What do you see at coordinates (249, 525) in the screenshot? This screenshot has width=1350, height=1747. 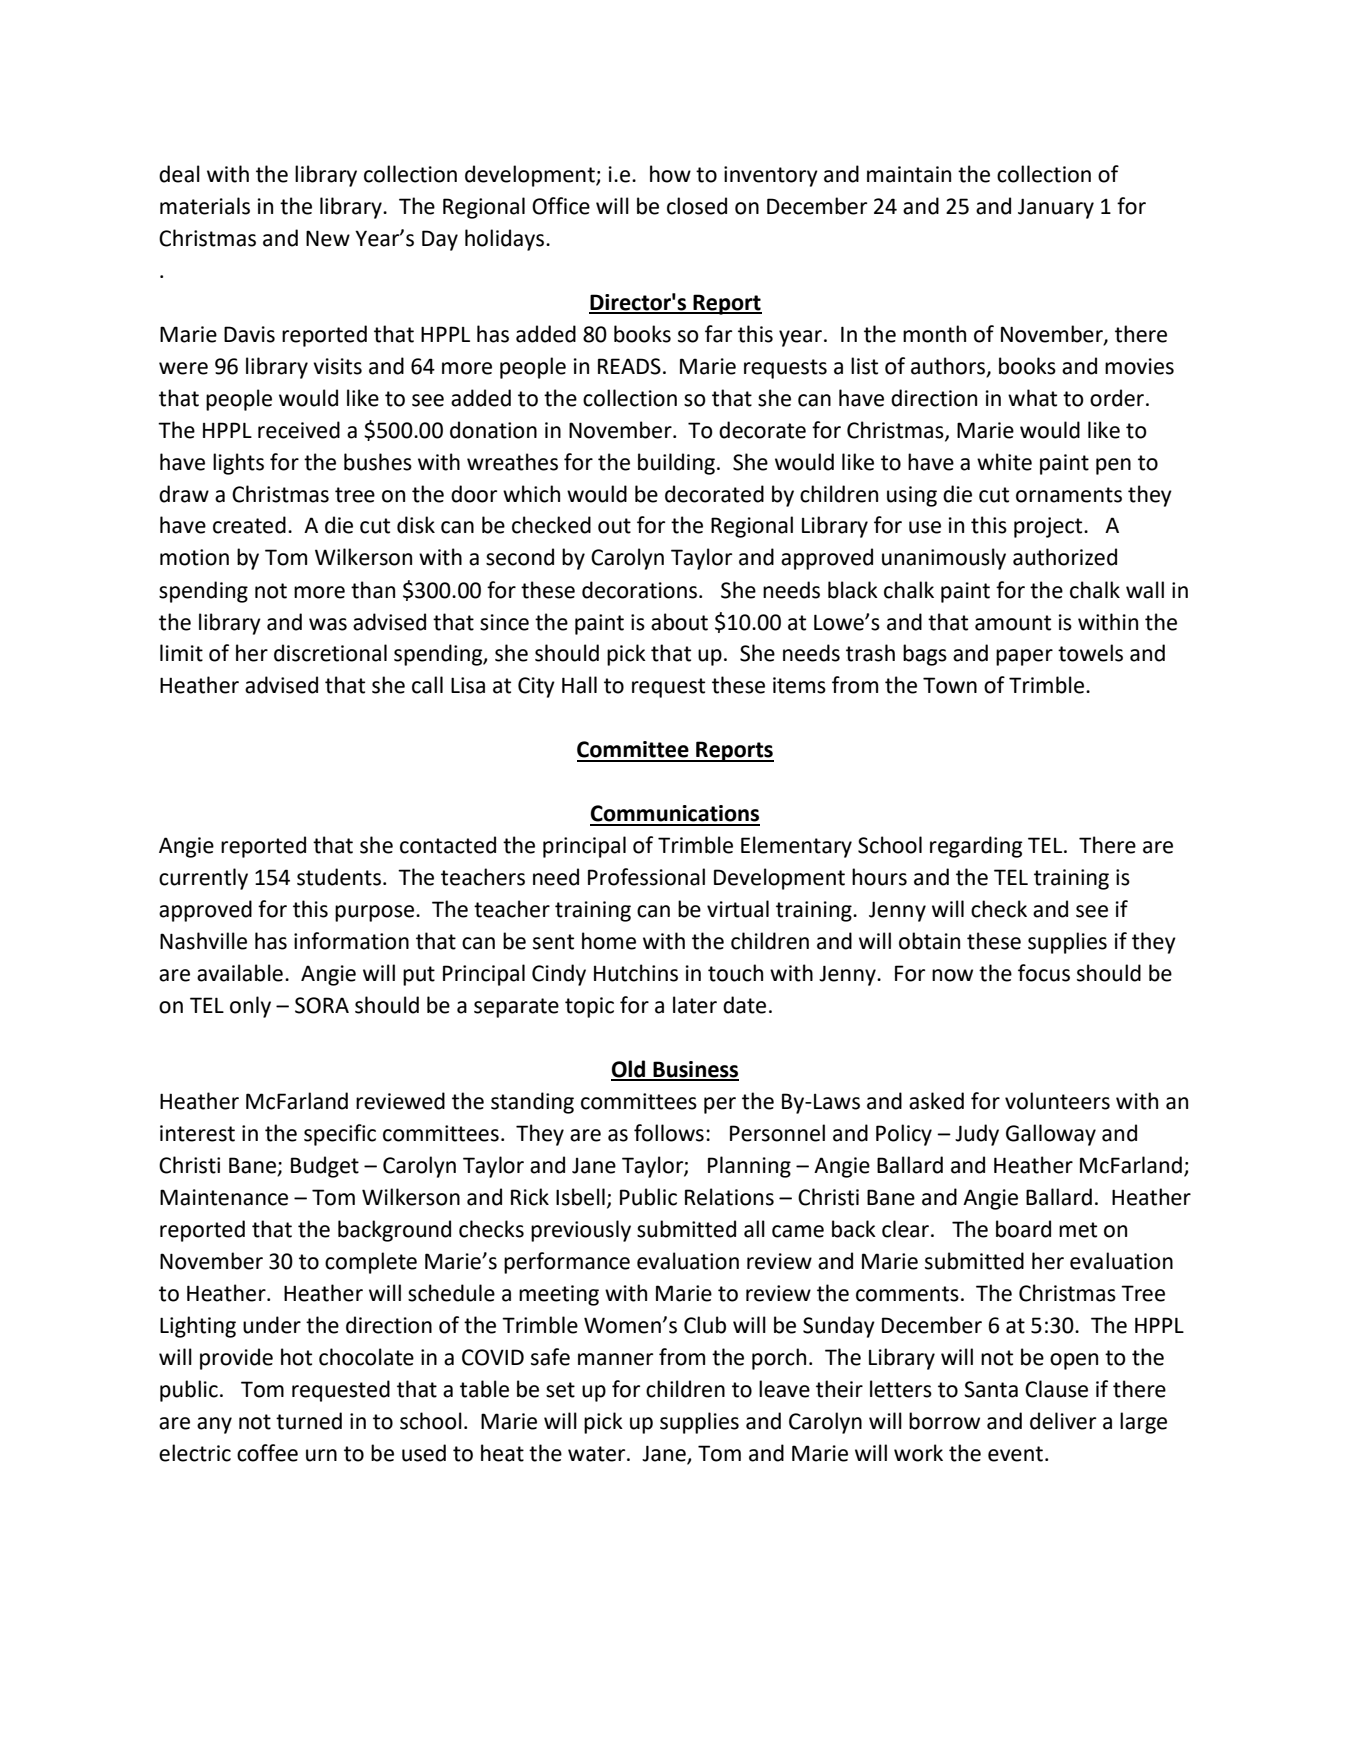 I see `created` at bounding box center [249, 525].
